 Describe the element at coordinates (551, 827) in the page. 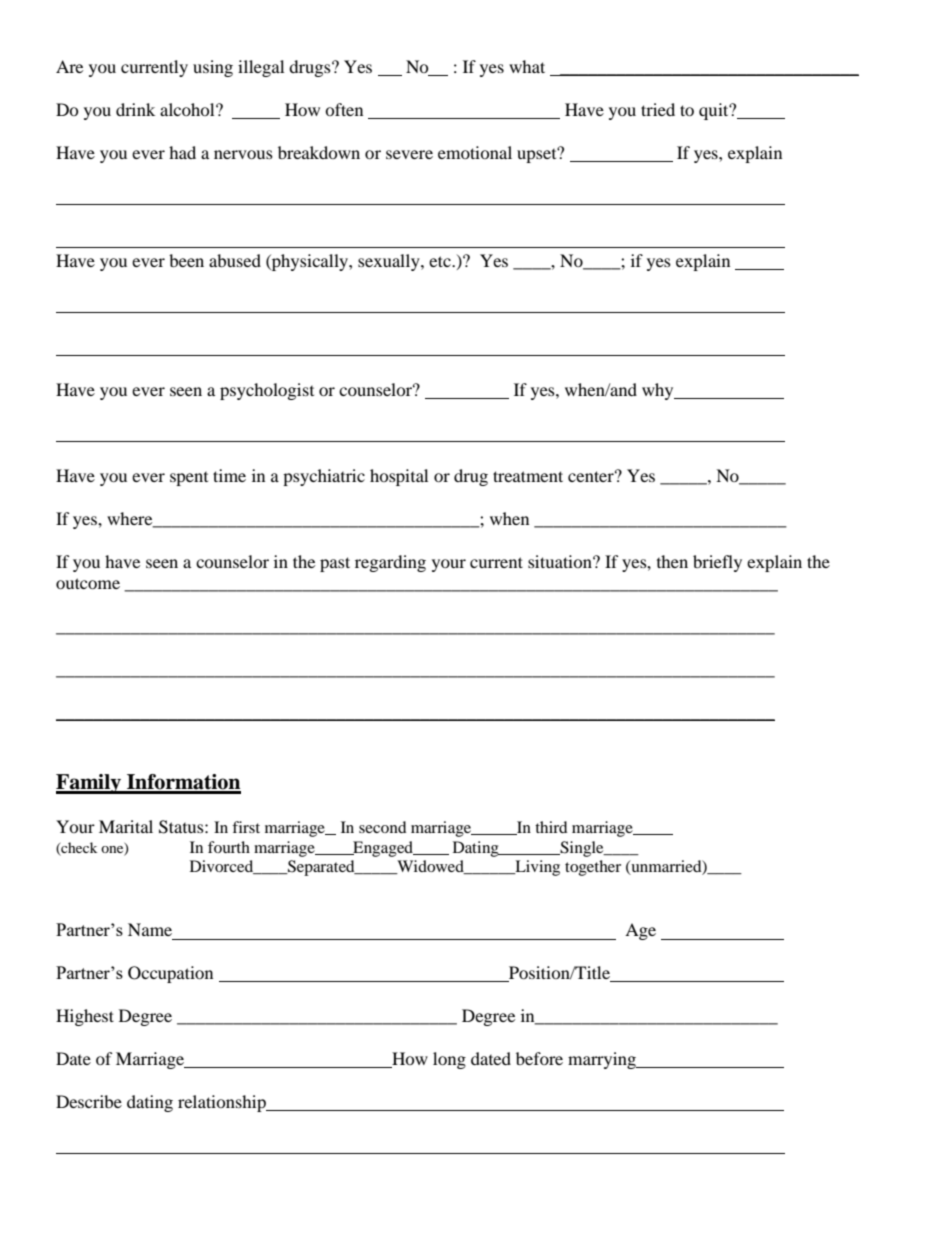

I see `third` at that location.
